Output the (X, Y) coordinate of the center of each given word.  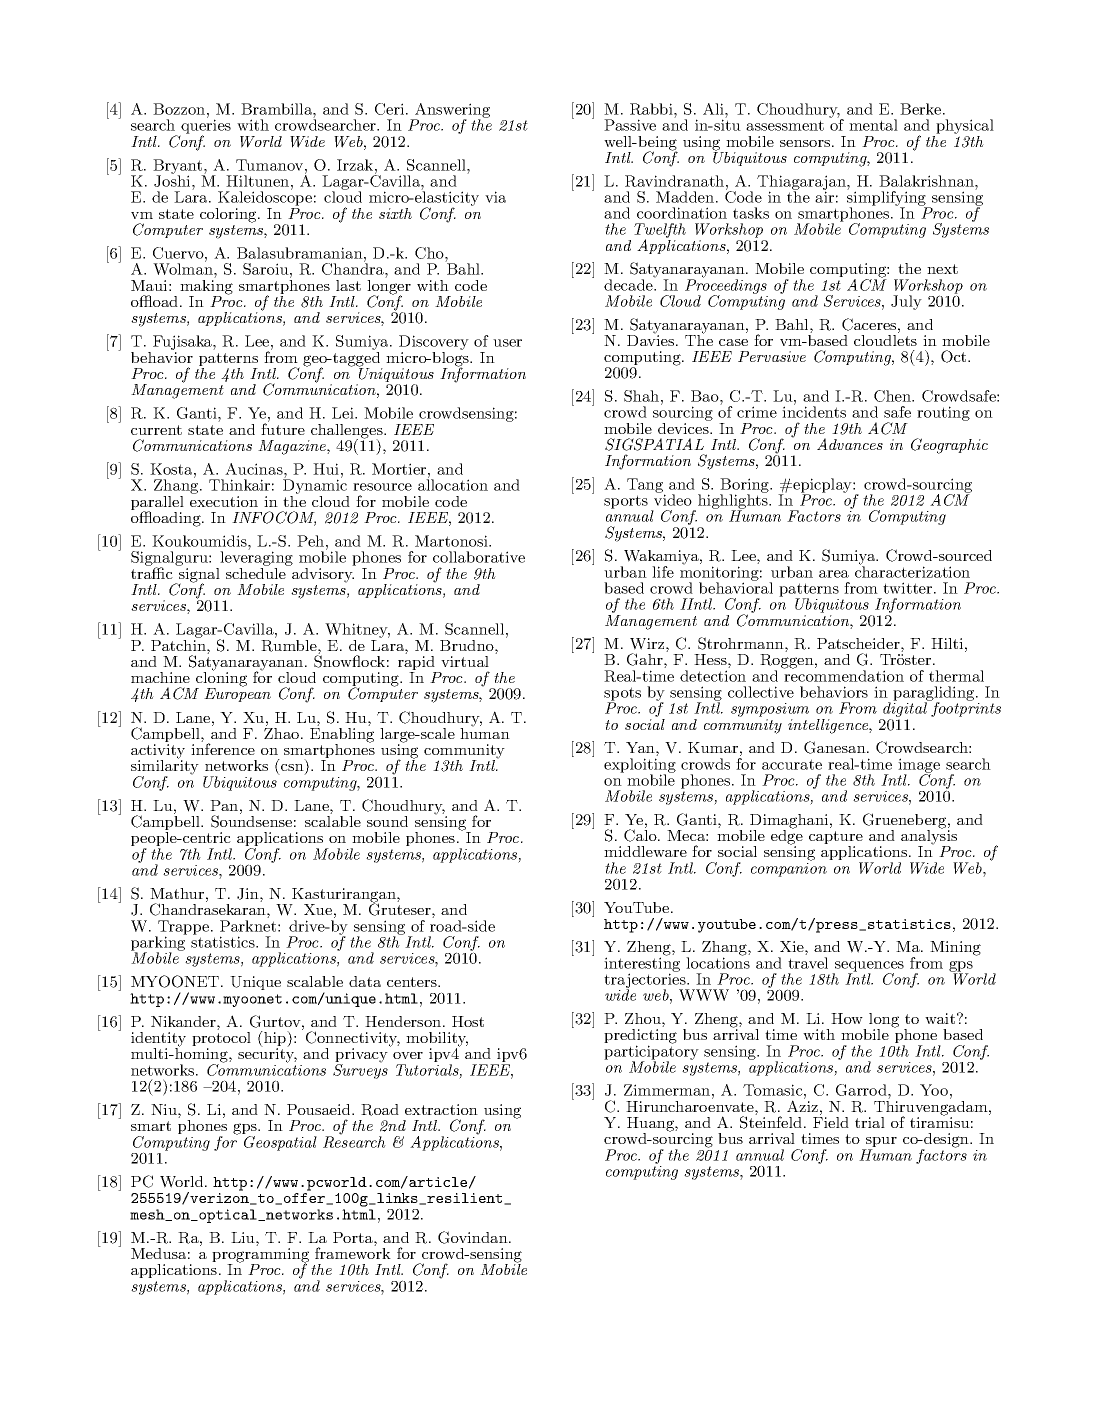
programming (260, 1256)
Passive (630, 125)
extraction (441, 1109)
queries (205, 128)
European (237, 694)
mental (873, 125)
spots (622, 695)
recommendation (843, 675)
